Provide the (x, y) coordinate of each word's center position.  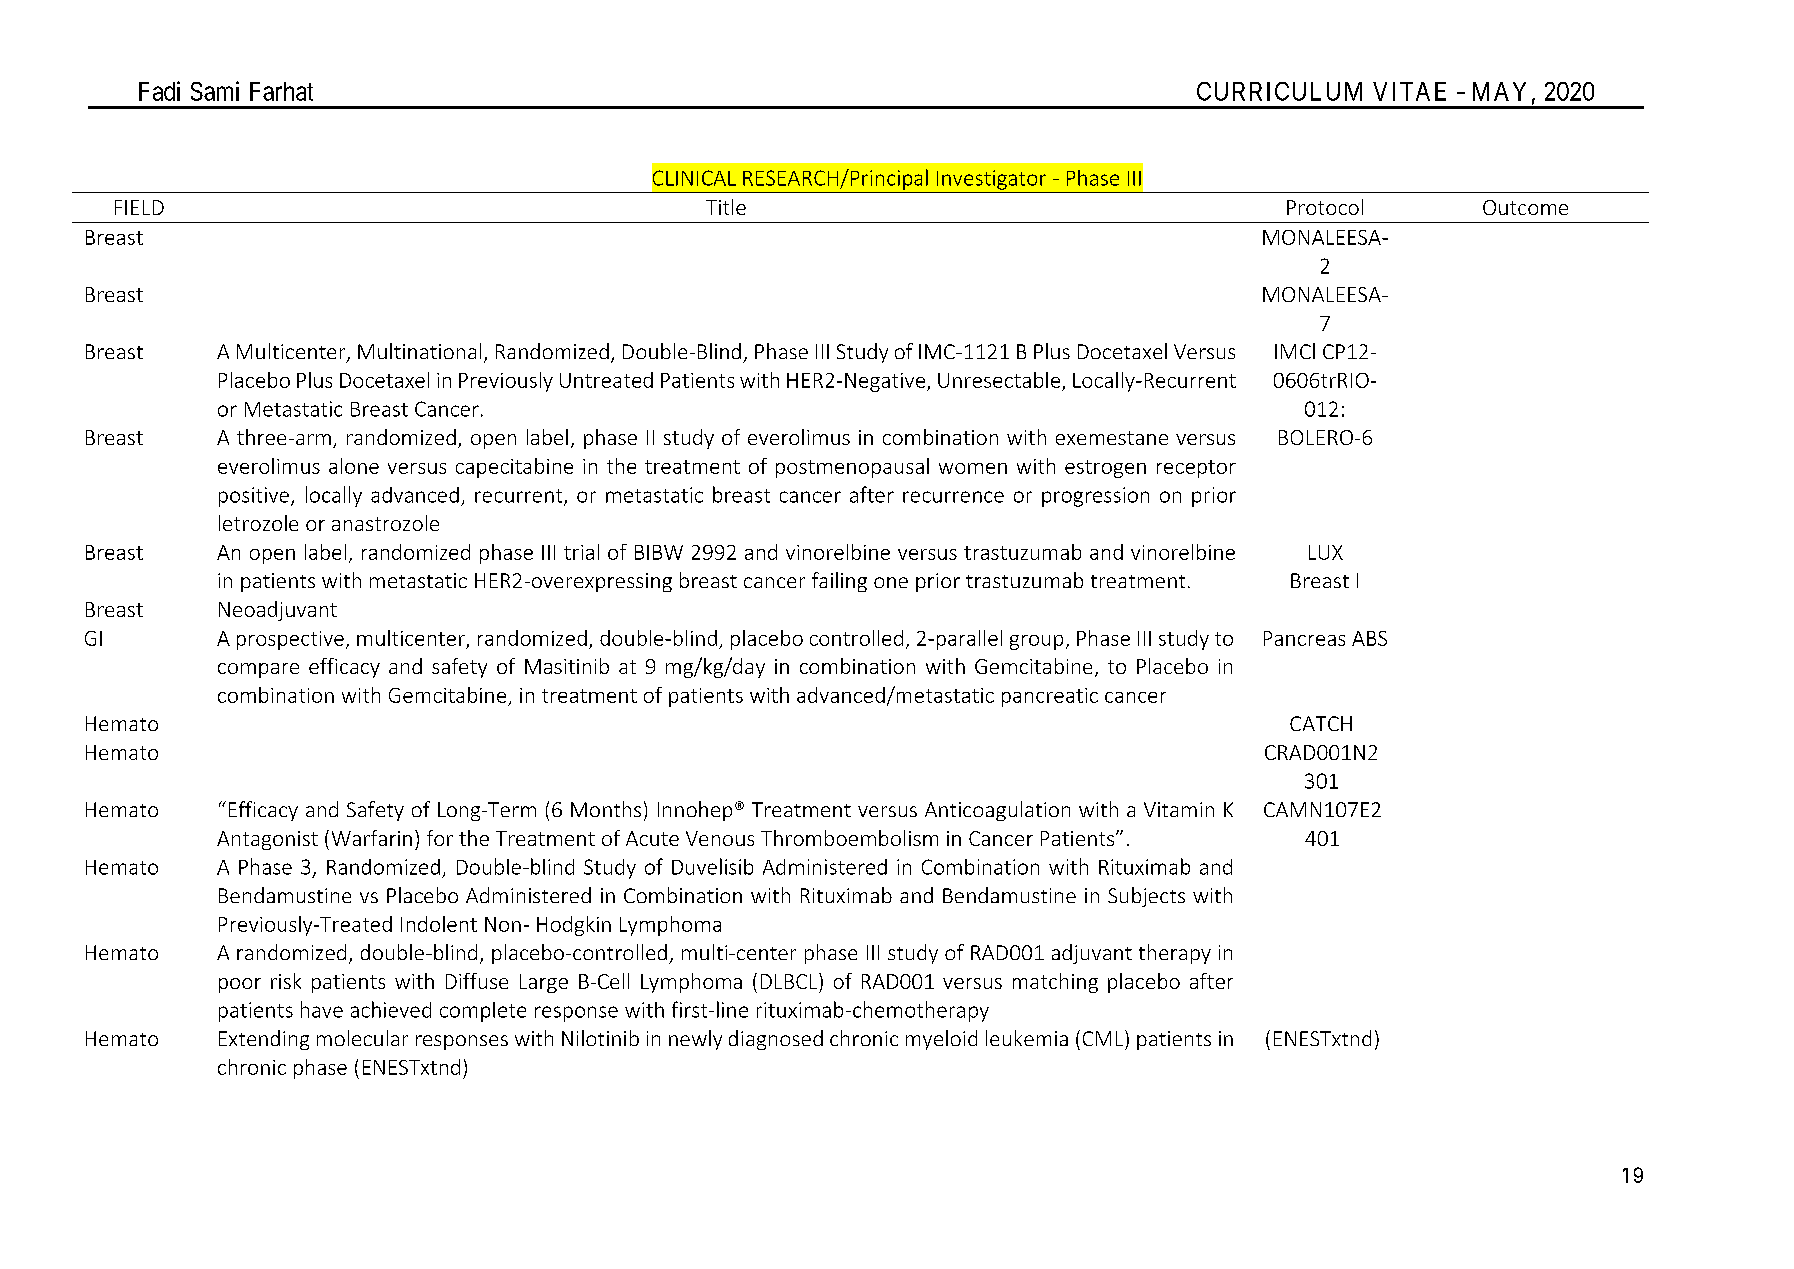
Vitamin (1179, 809)
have (322, 1009)
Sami (215, 91)
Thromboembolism (849, 838)
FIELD (139, 207)
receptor (1196, 469)
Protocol (1325, 207)
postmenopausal (852, 468)
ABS (1369, 638)
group (1036, 642)
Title (726, 207)
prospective (290, 640)
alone (354, 466)
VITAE (1409, 91)
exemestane (1112, 438)
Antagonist (267, 840)
